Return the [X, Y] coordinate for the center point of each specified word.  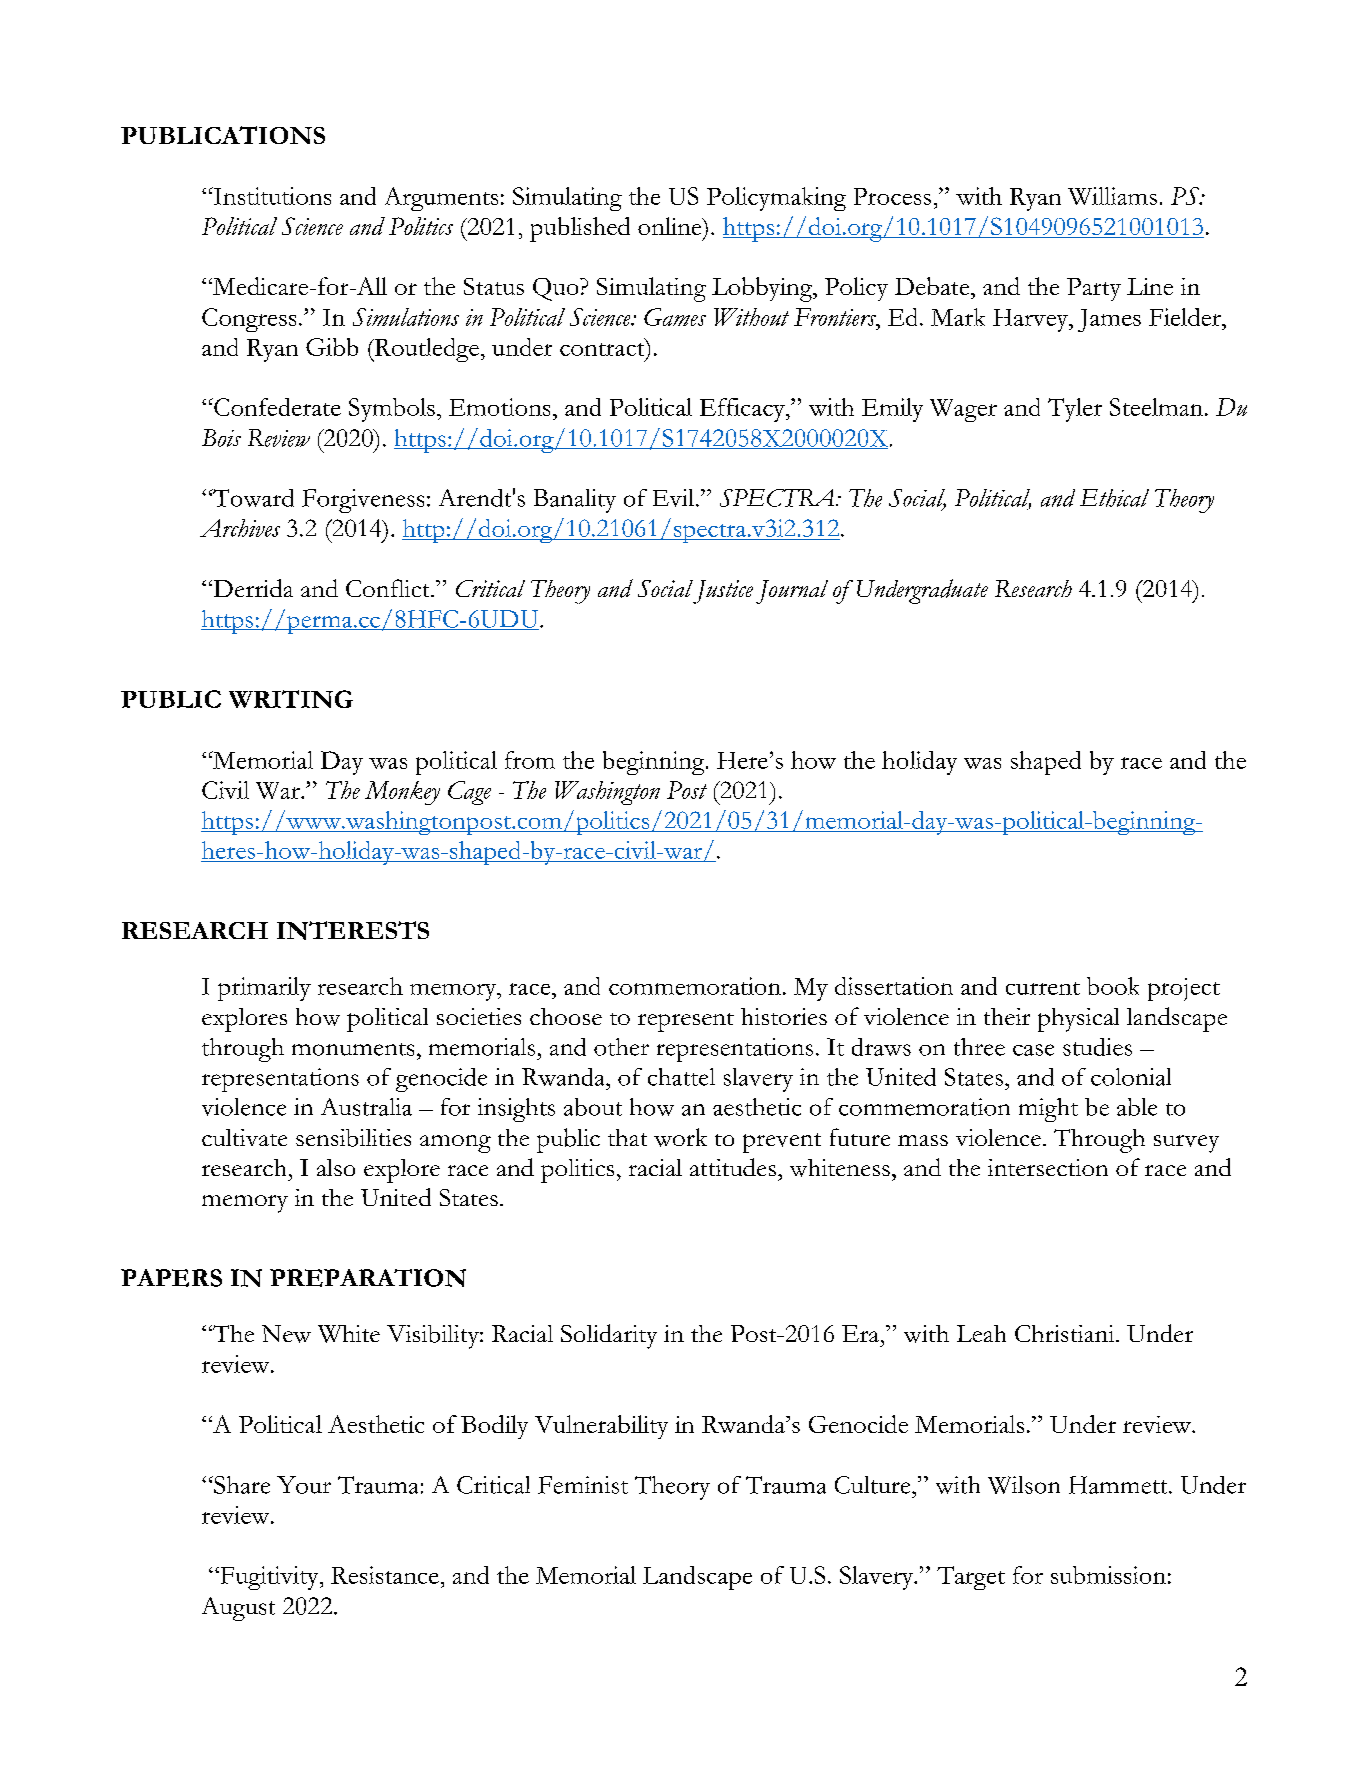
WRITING [291, 699]
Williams [1112, 196]
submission [1108, 1575]
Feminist [583, 1485]
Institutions [271, 196]
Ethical [1114, 498]
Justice [723, 592]
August [238, 1609]
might [1048, 1110]
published [580, 229]
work [680, 1137]
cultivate [244, 1137]
